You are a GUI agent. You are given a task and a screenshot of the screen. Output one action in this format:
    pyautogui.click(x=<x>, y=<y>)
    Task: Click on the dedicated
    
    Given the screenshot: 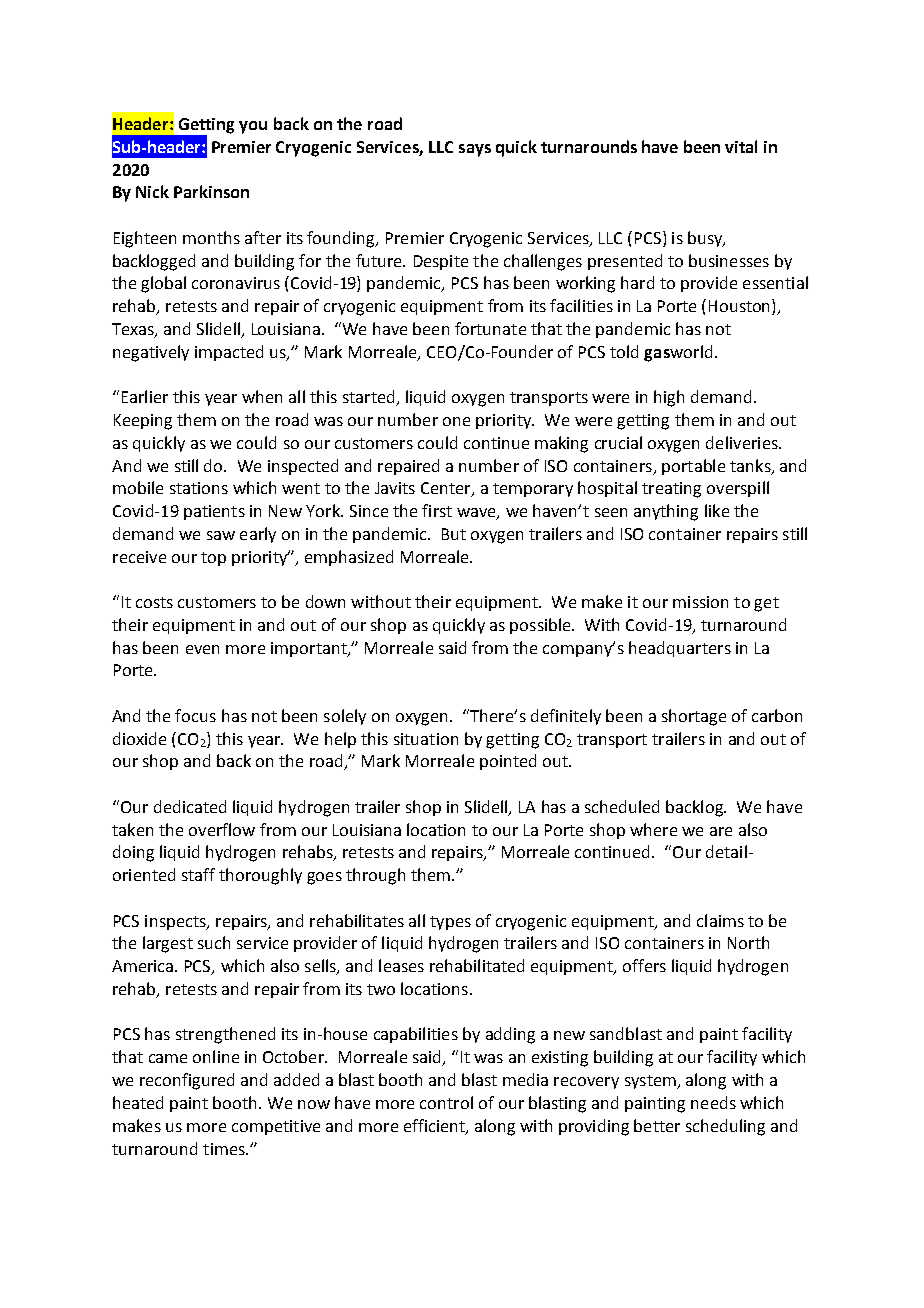 What is the action you would take?
    pyautogui.click(x=190, y=806)
